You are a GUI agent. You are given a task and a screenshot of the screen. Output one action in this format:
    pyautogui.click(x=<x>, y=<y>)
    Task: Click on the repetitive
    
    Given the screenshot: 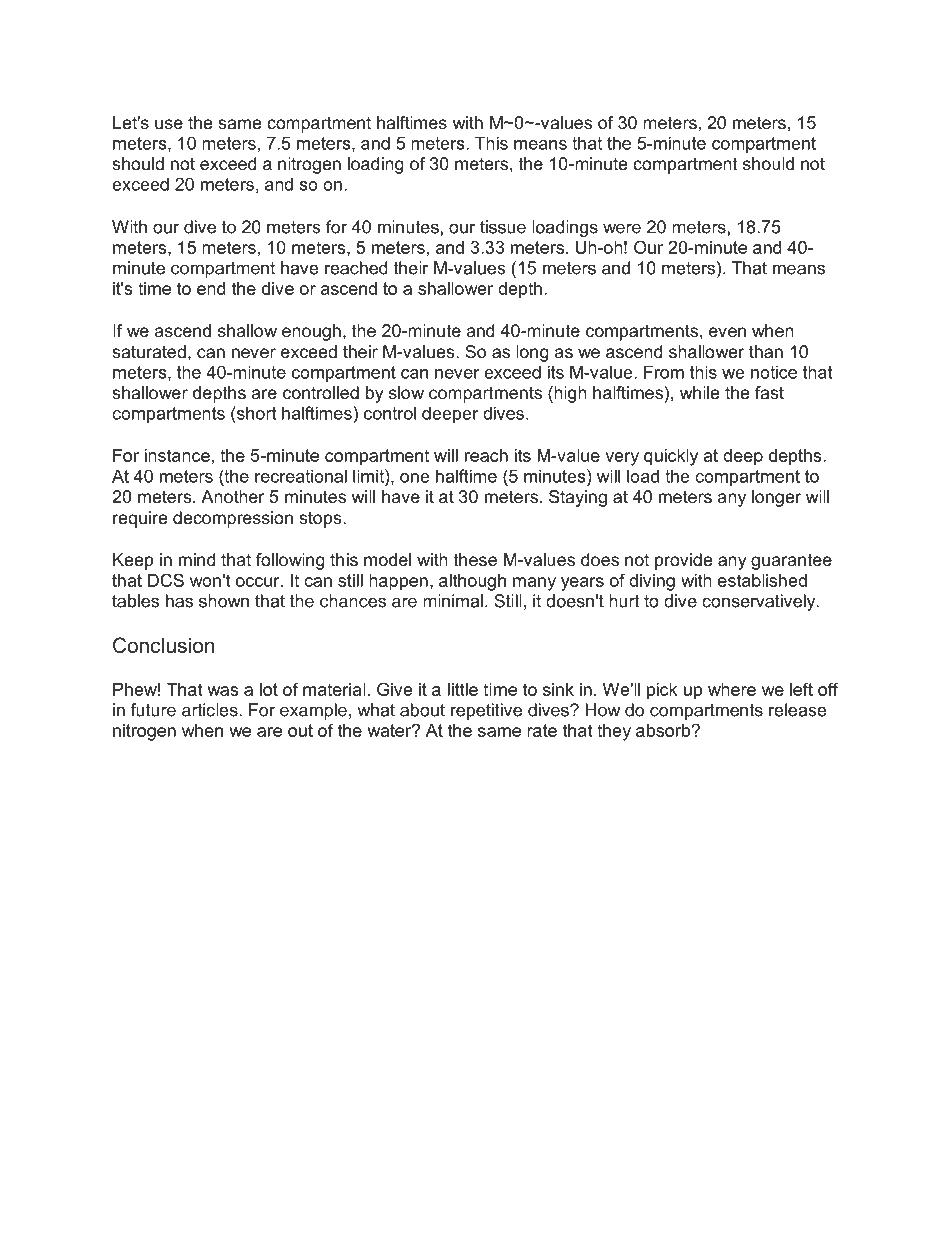 What is the action you would take?
    pyautogui.click(x=486, y=711)
